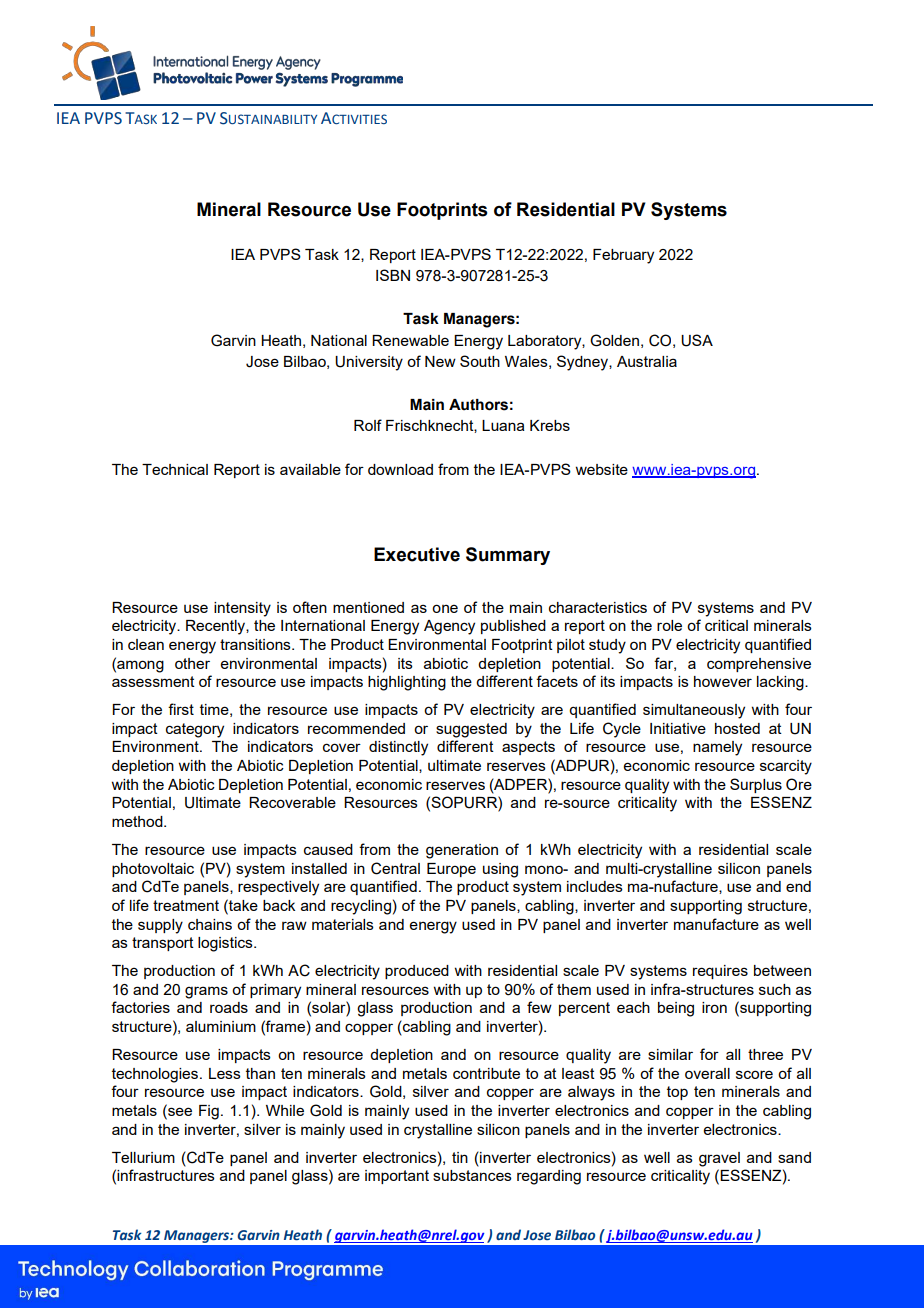  I want to click on requires, so click(720, 972).
